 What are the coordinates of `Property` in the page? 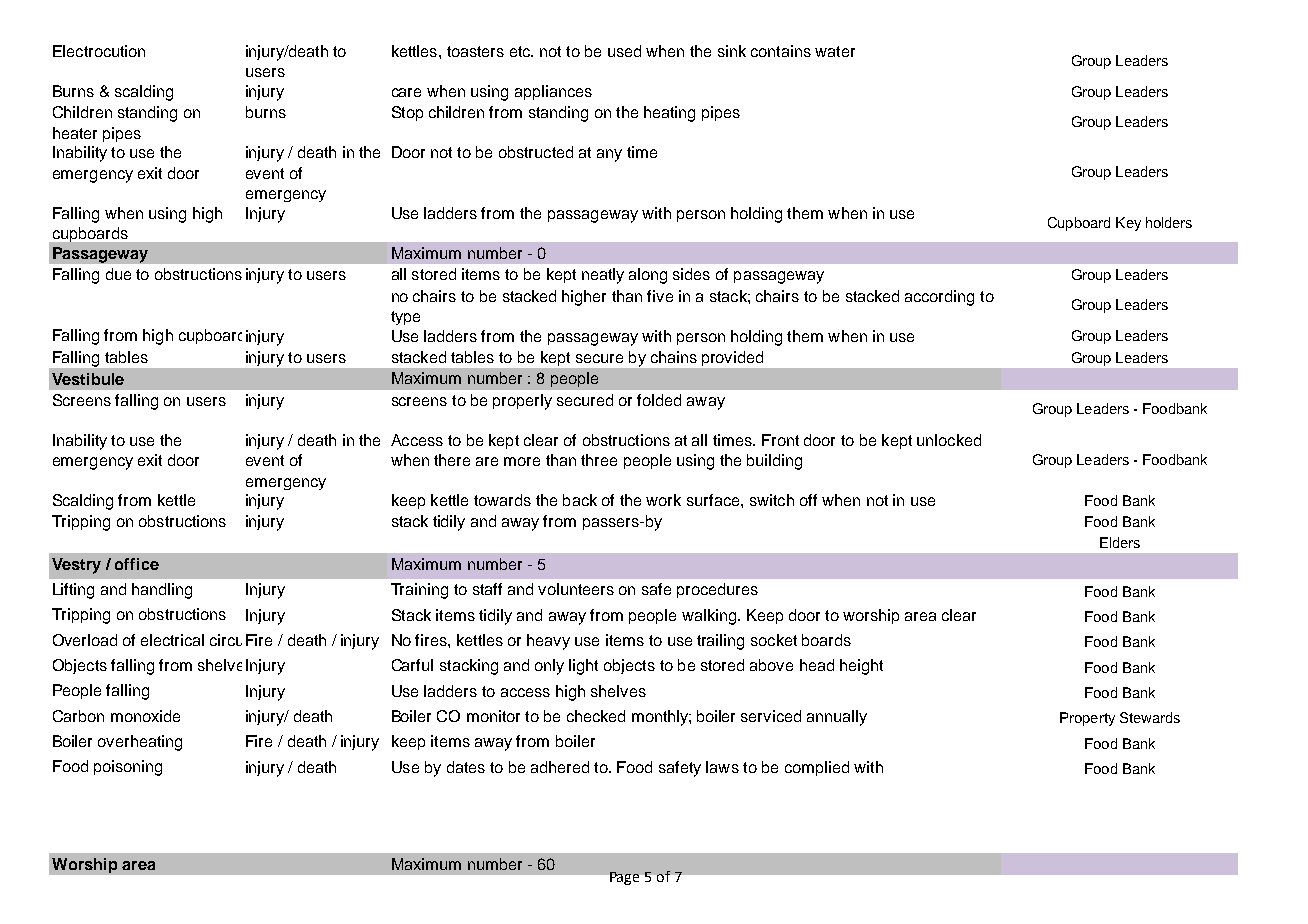 It's located at (1087, 719).
